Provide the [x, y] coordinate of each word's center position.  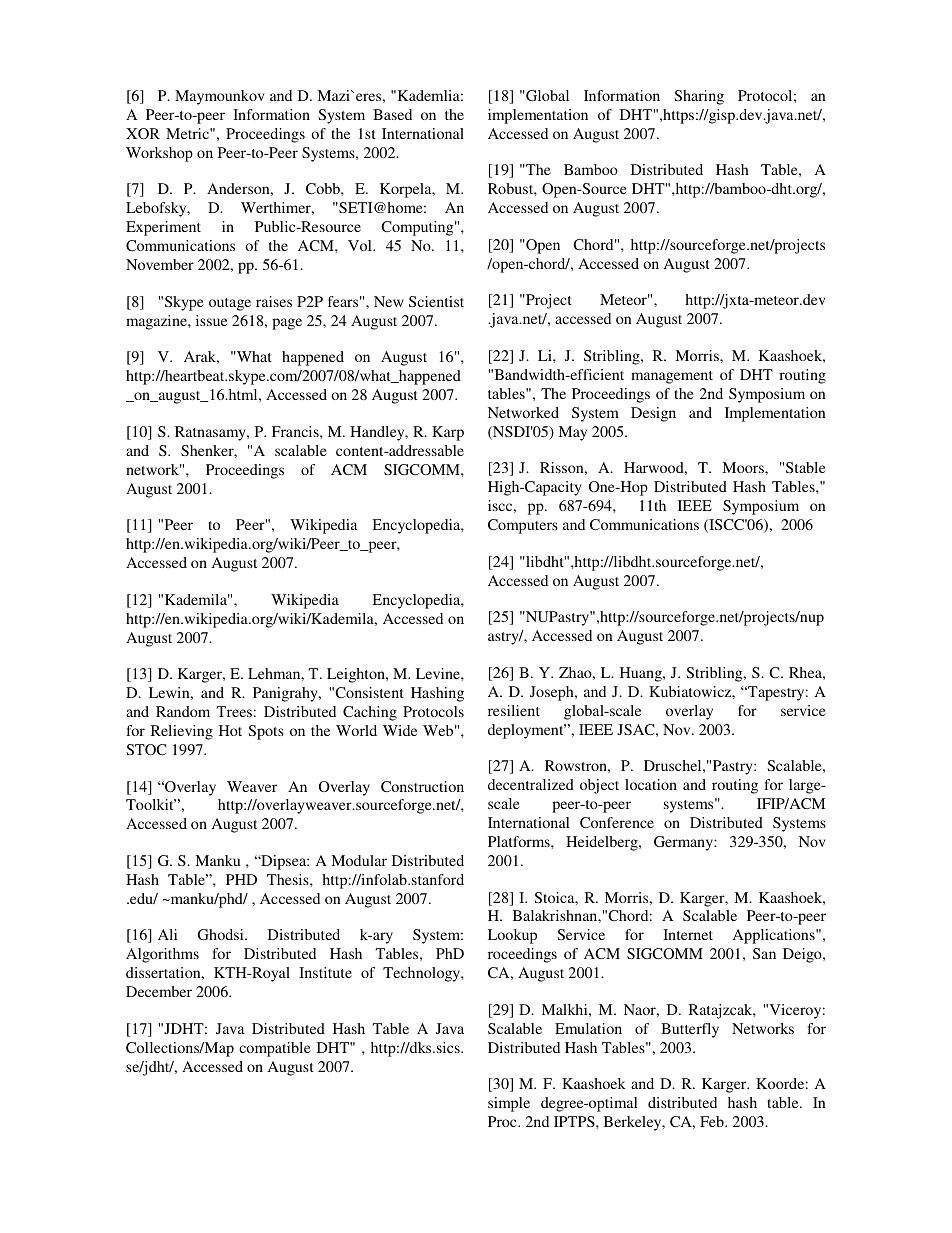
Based [392, 114]
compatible [275, 1049]
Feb [713, 1121]
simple [509, 1104]
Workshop [159, 154]
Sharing [699, 97]
